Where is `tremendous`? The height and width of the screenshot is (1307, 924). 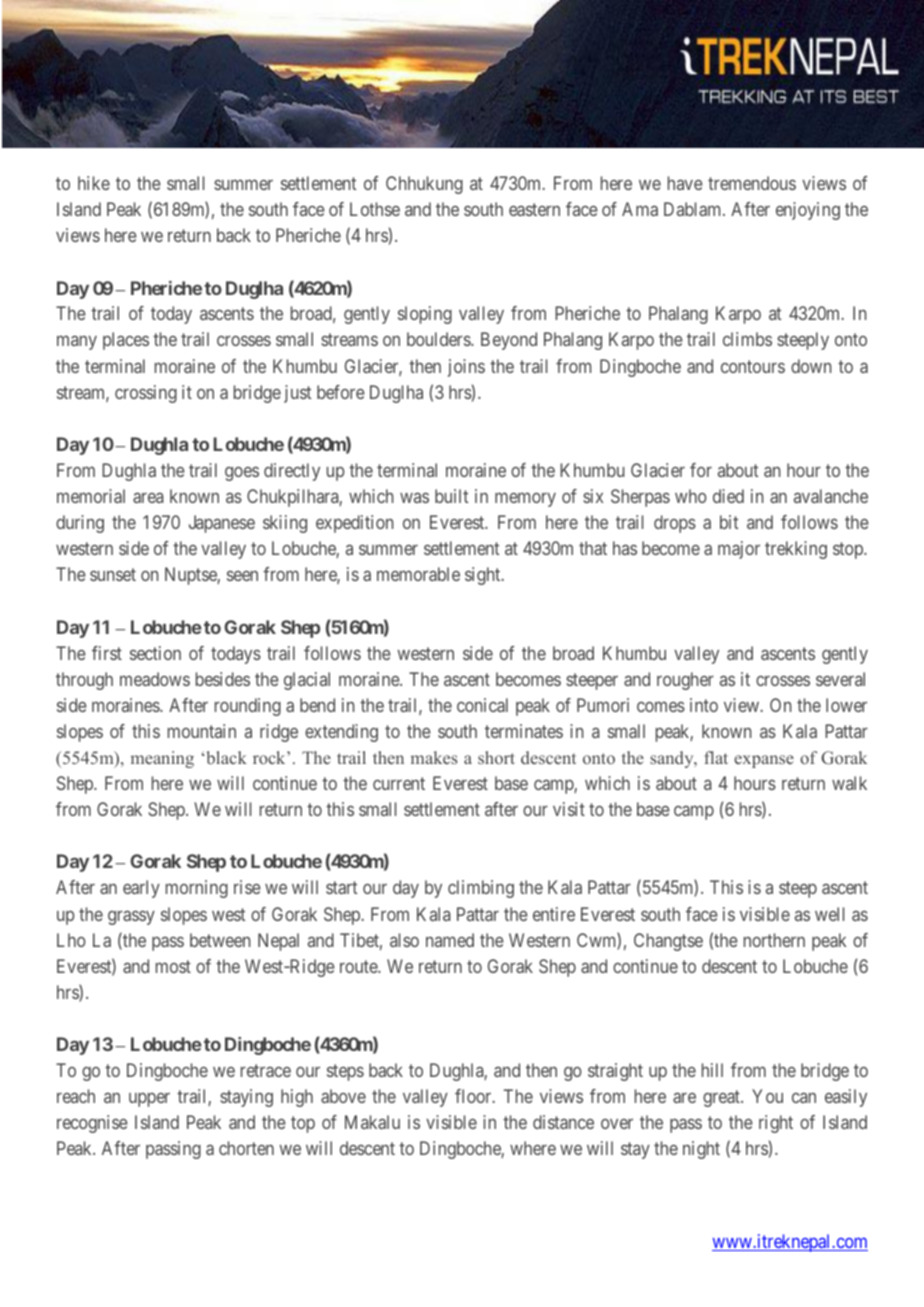 tremendous is located at coordinates (752, 183).
